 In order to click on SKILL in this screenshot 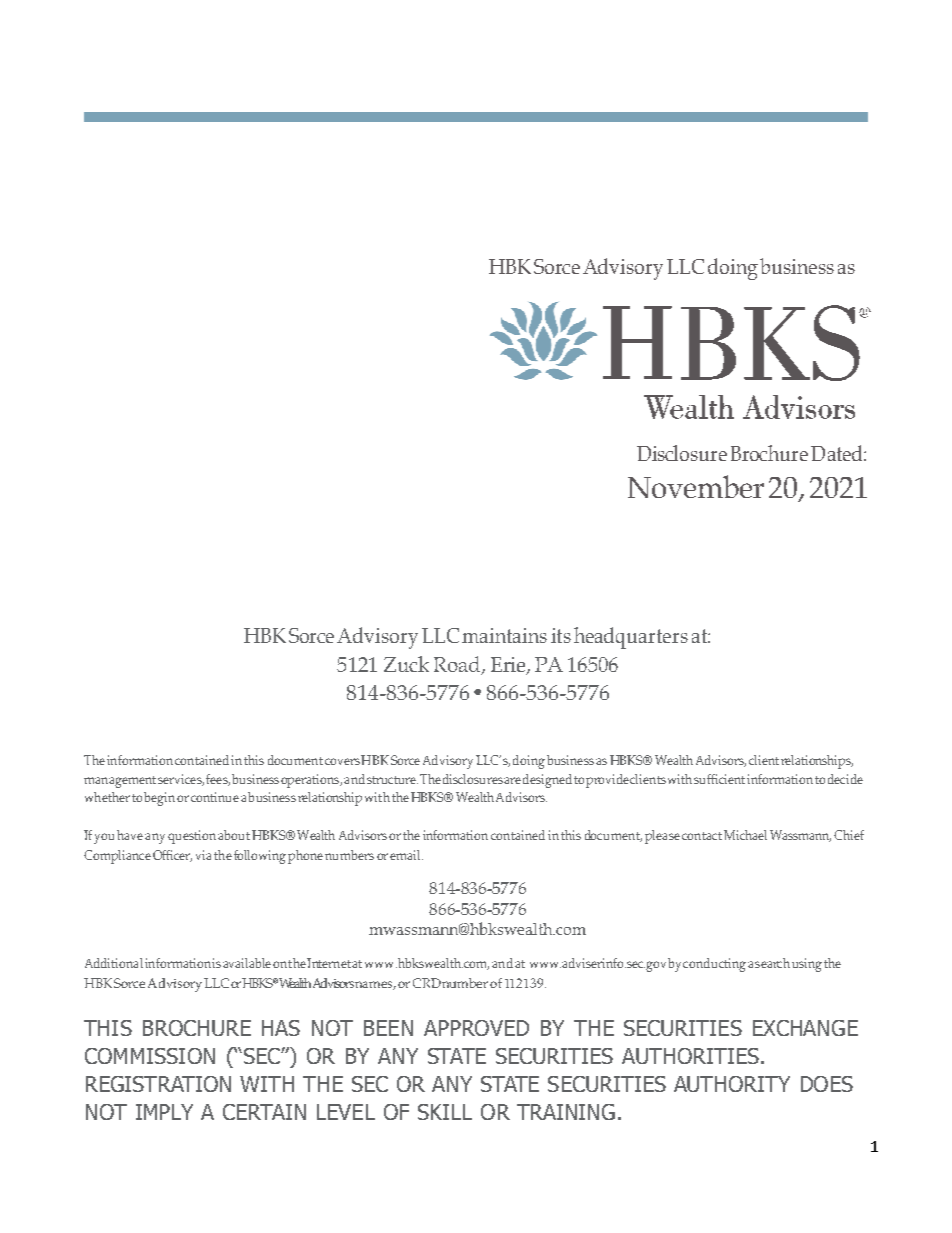, I will do `click(445, 1112)`.
